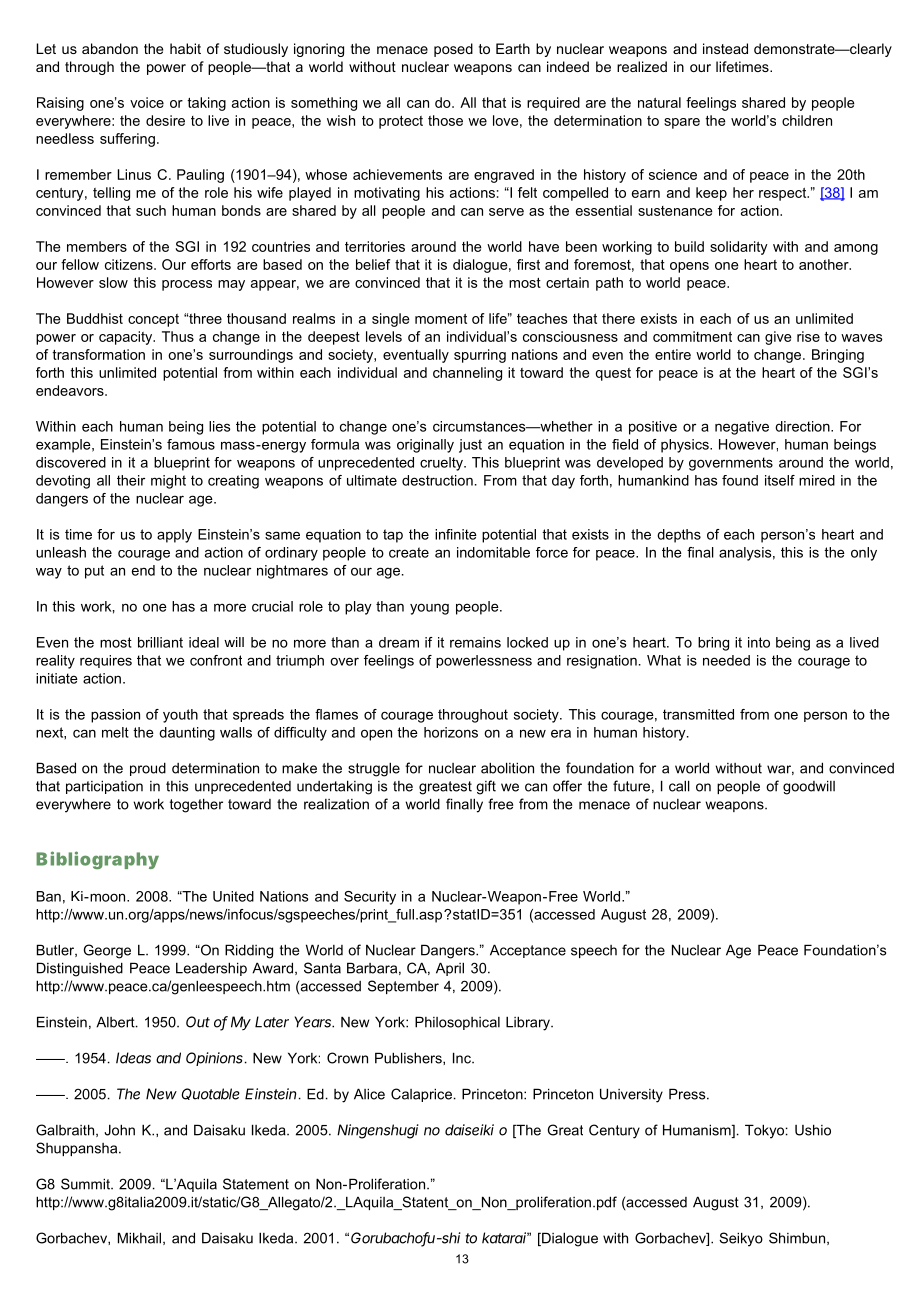 The height and width of the screenshot is (1308, 924). What do you see at coordinates (467, 374) in the screenshot?
I see `channeling` at bounding box center [467, 374].
